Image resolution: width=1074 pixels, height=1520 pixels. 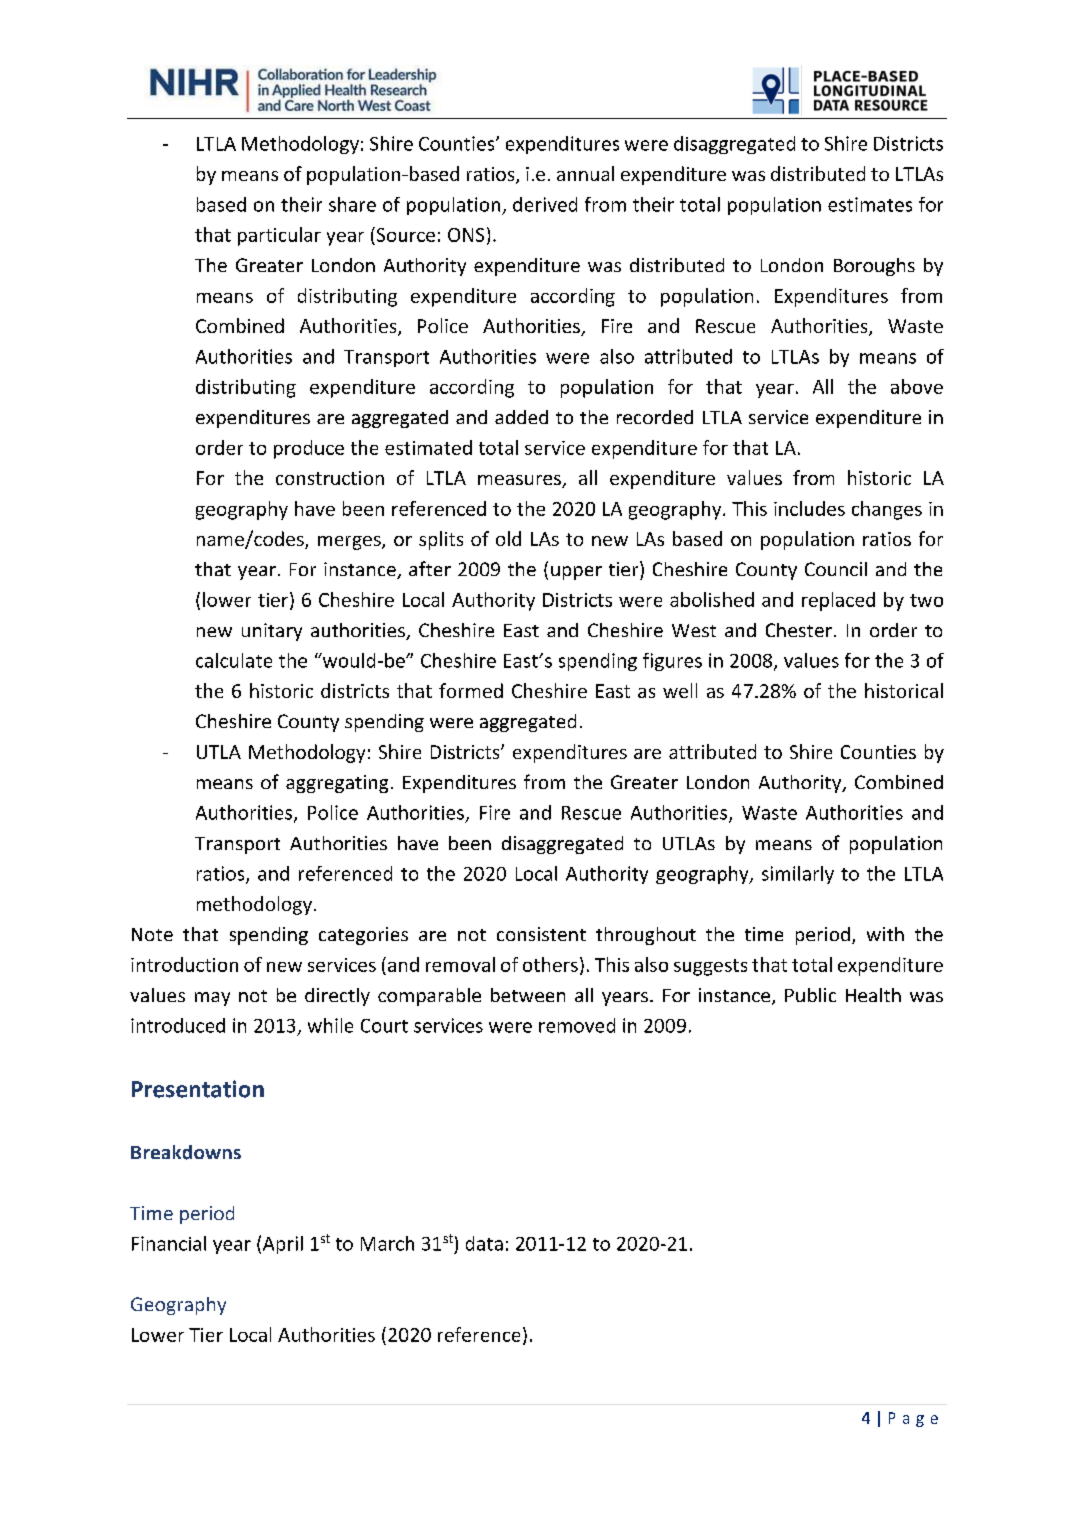 What do you see at coordinates (169, 1243) in the document?
I see `Financial` at bounding box center [169, 1243].
